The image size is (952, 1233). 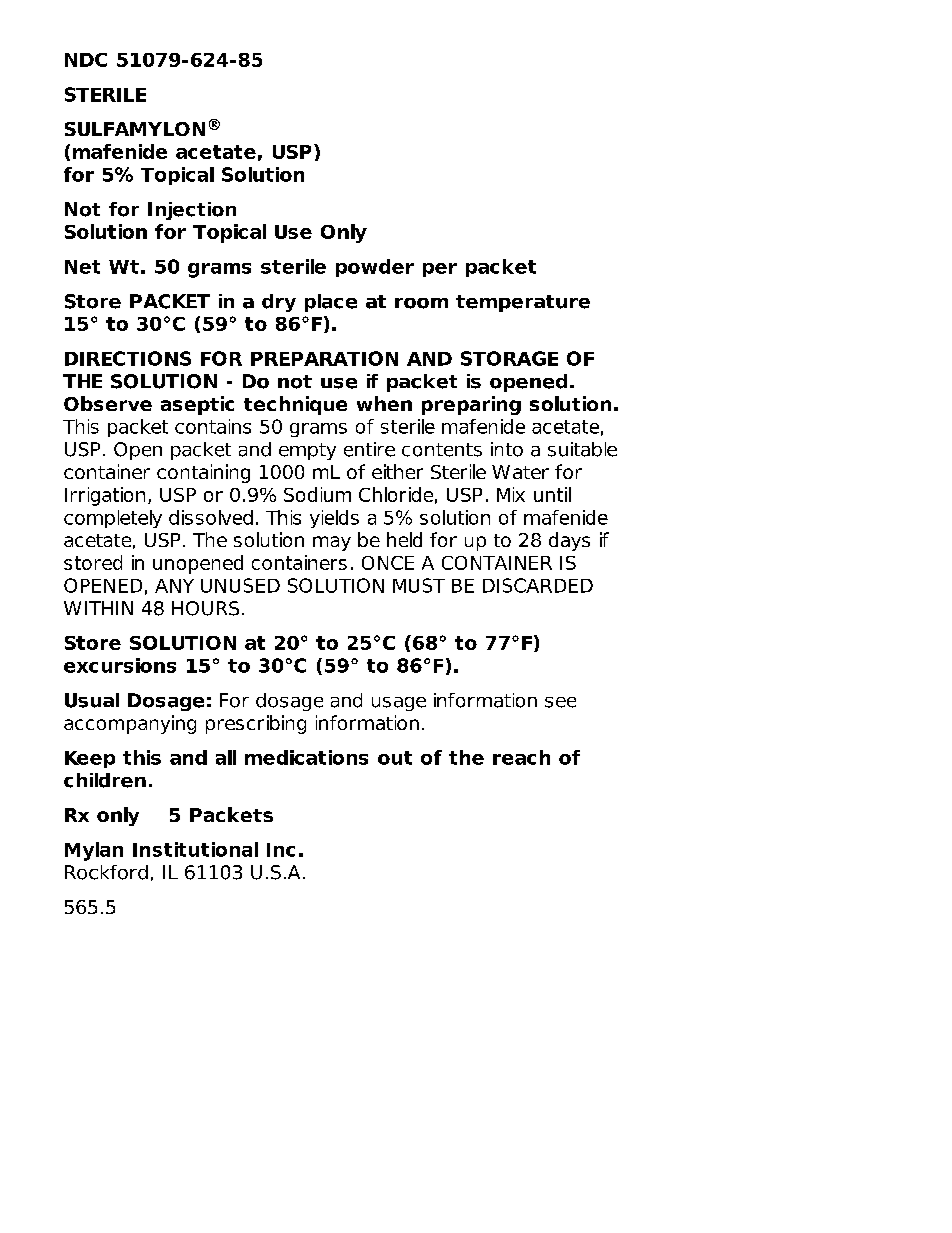 I want to click on empty, so click(x=307, y=451).
